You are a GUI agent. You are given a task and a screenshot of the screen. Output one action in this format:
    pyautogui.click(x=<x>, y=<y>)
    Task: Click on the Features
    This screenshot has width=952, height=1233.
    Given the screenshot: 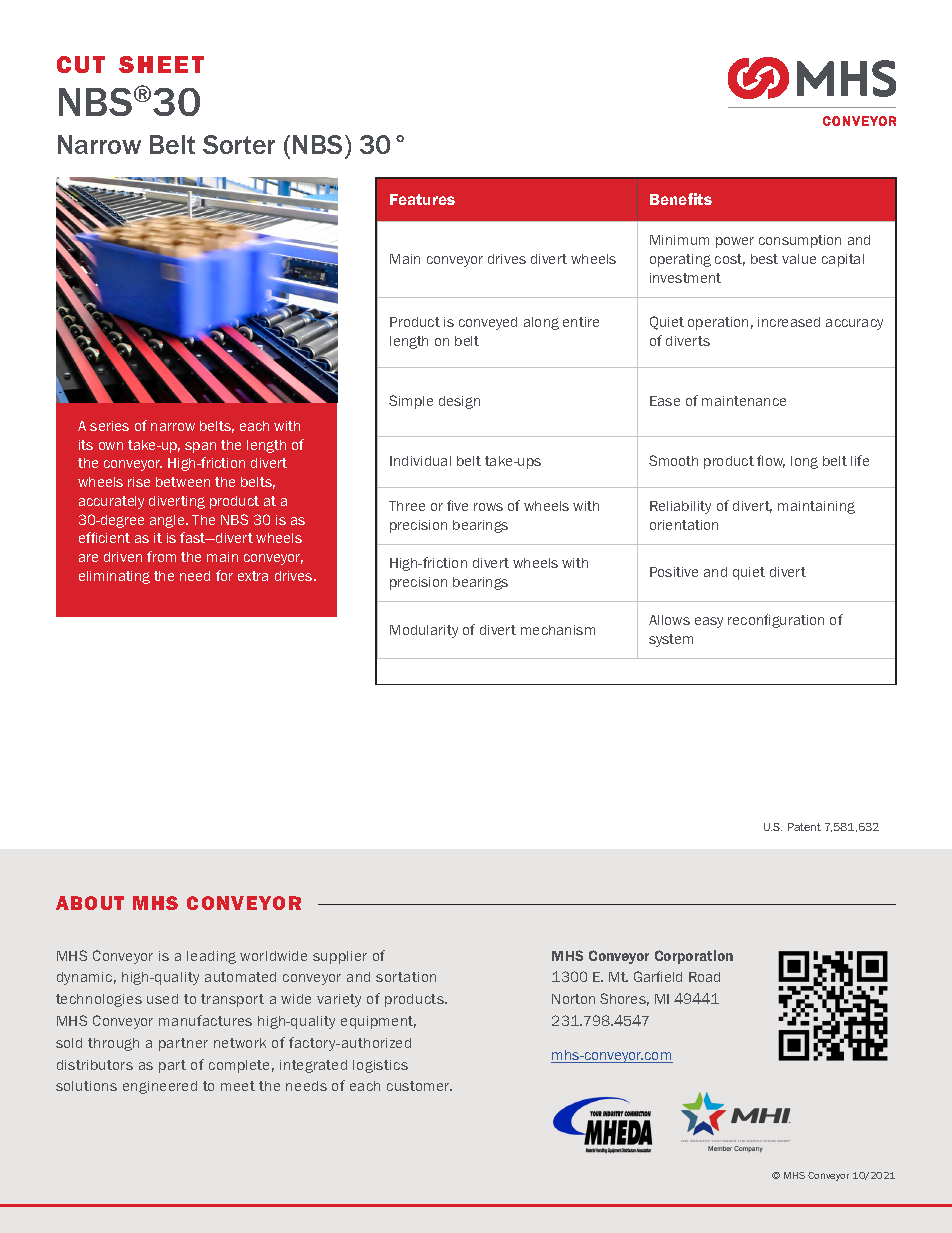 What is the action you would take?
    pyautogui.click(x=422, y=199)
